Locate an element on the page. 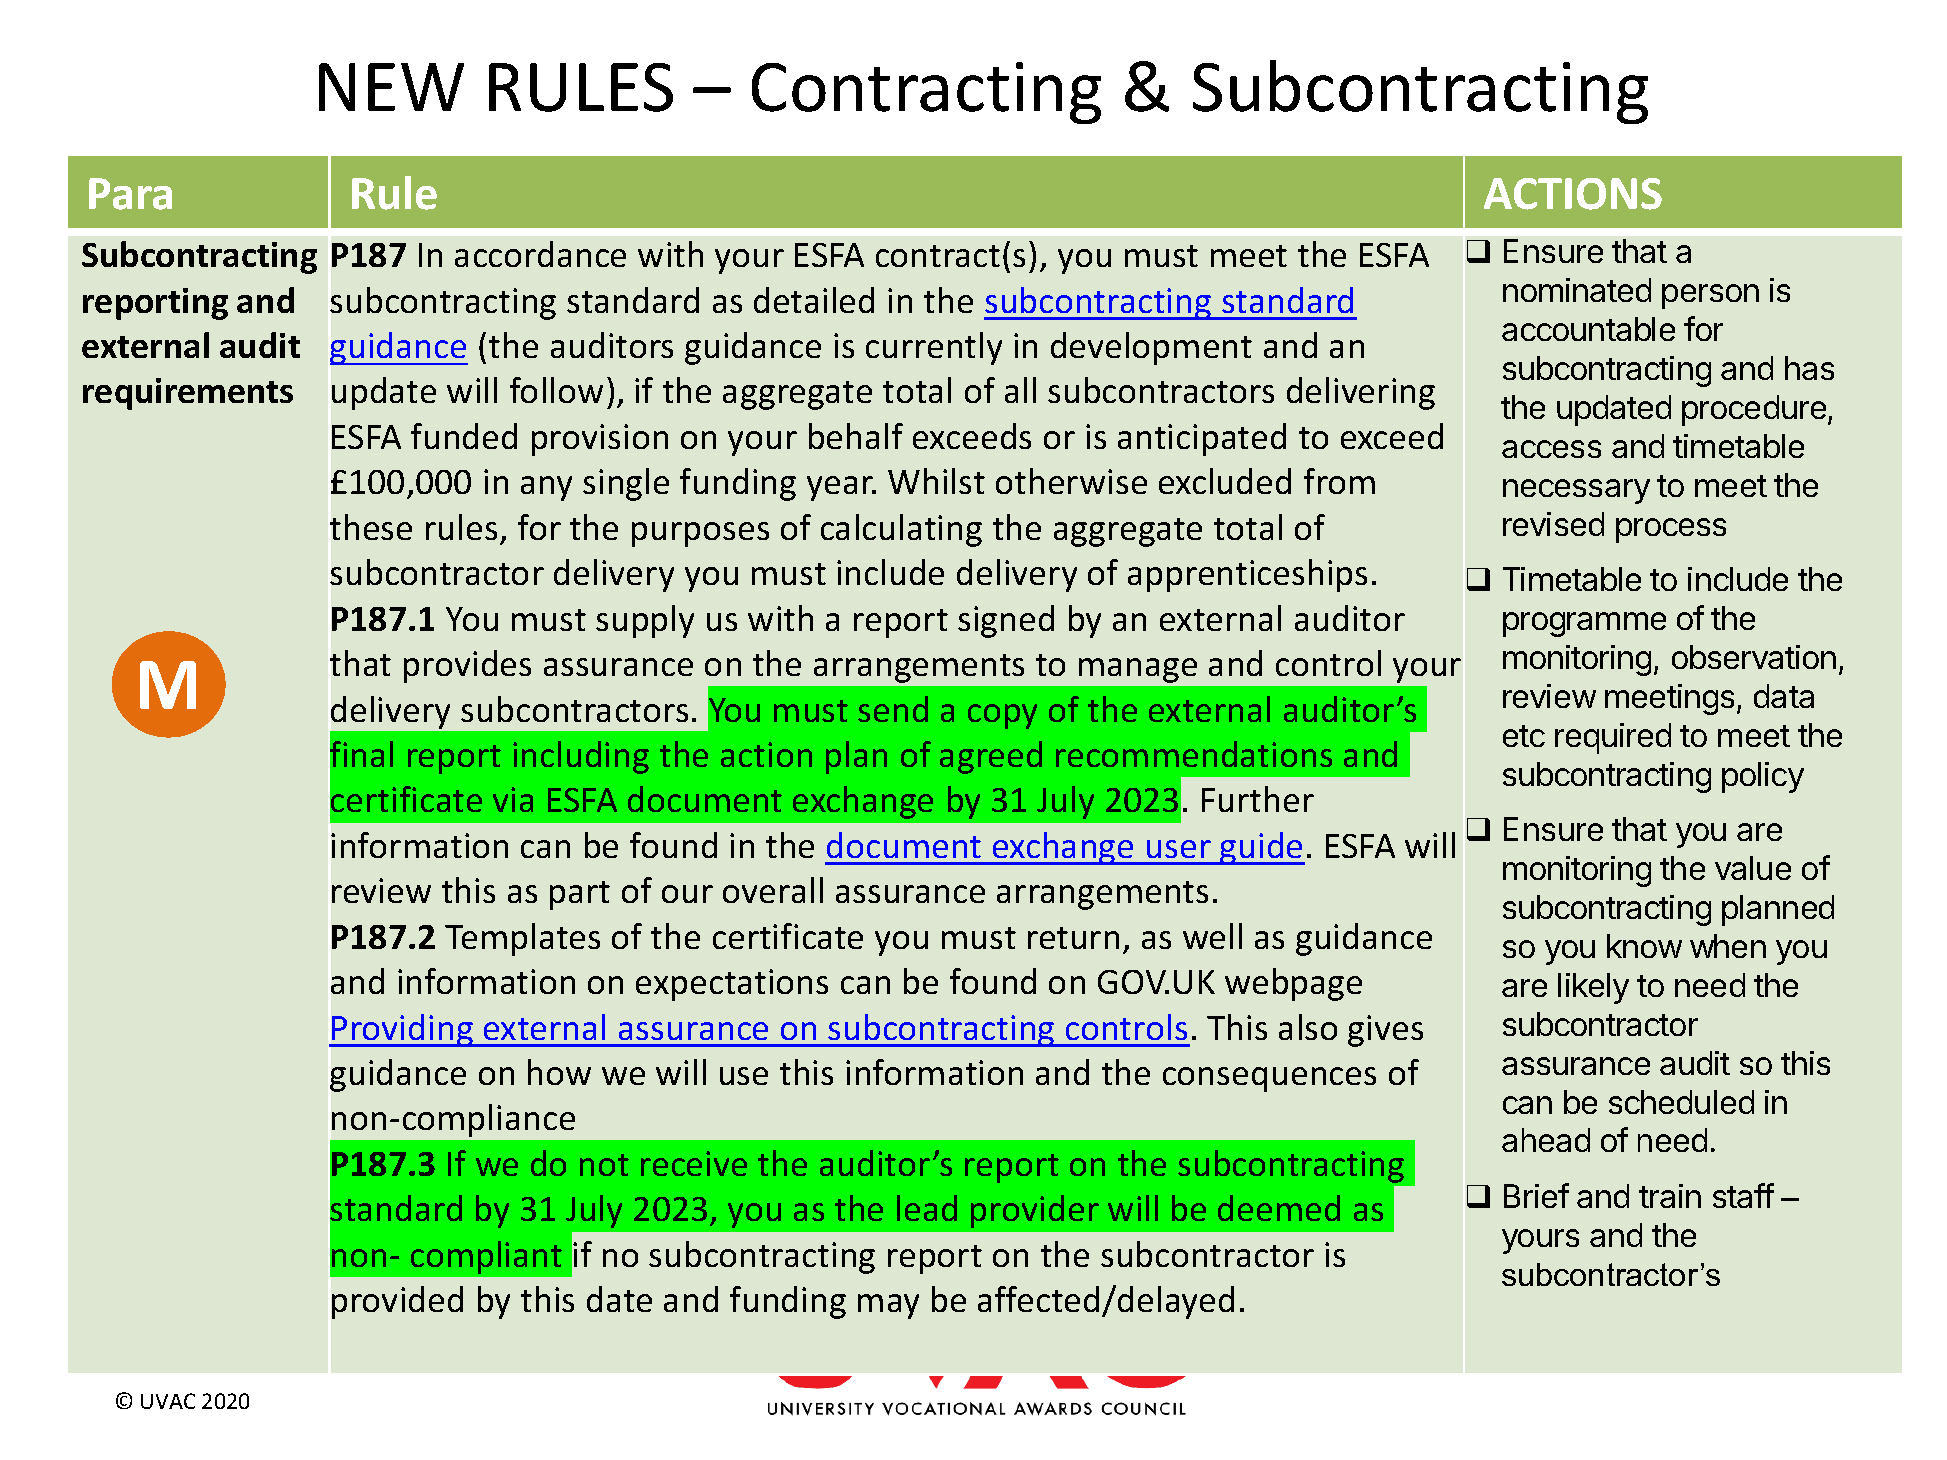 The height and width of the page is (1460, 1947). requirements is located at coordinates (188, 394).
